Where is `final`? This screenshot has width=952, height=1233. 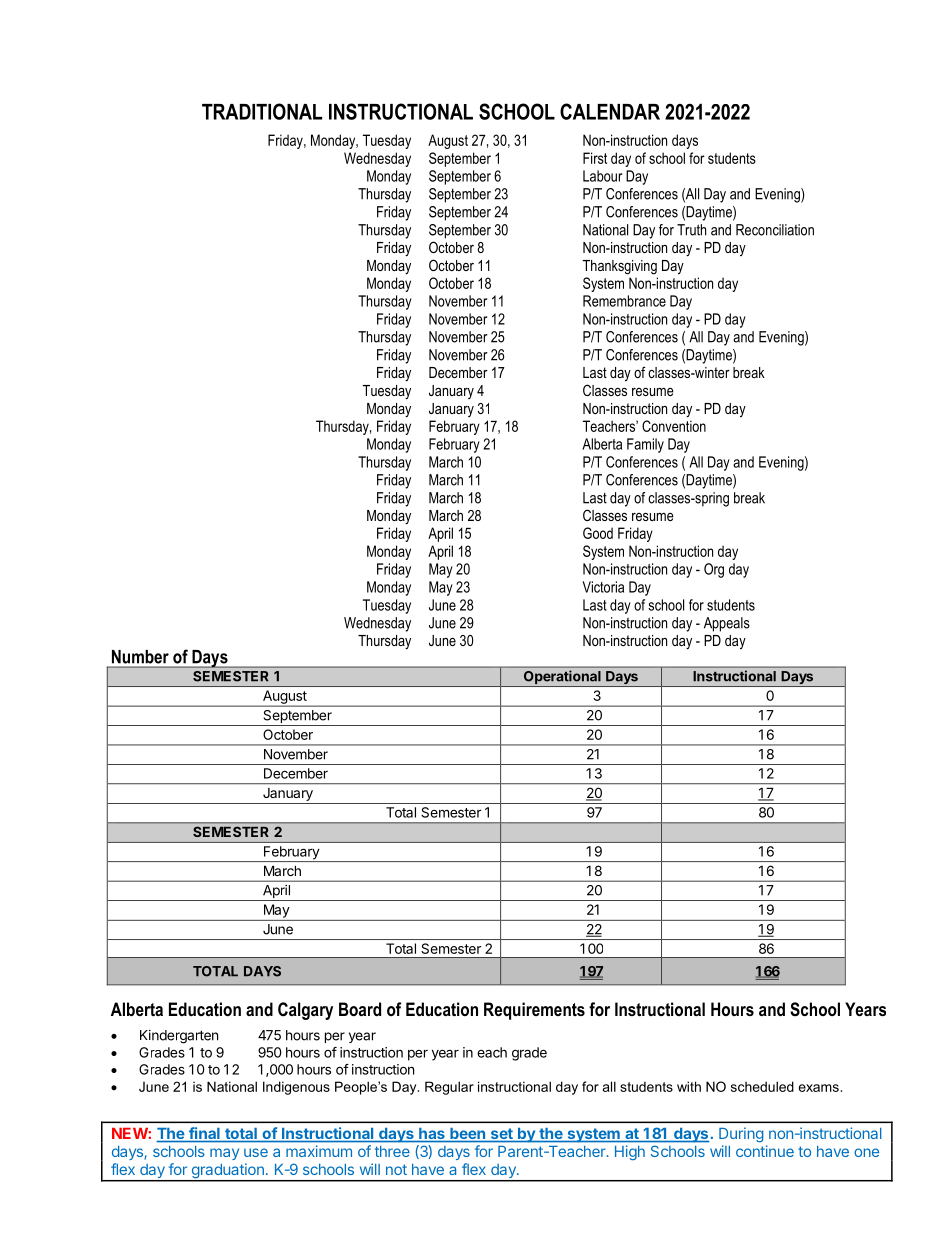 final is located at coordinates (204, 1134).
